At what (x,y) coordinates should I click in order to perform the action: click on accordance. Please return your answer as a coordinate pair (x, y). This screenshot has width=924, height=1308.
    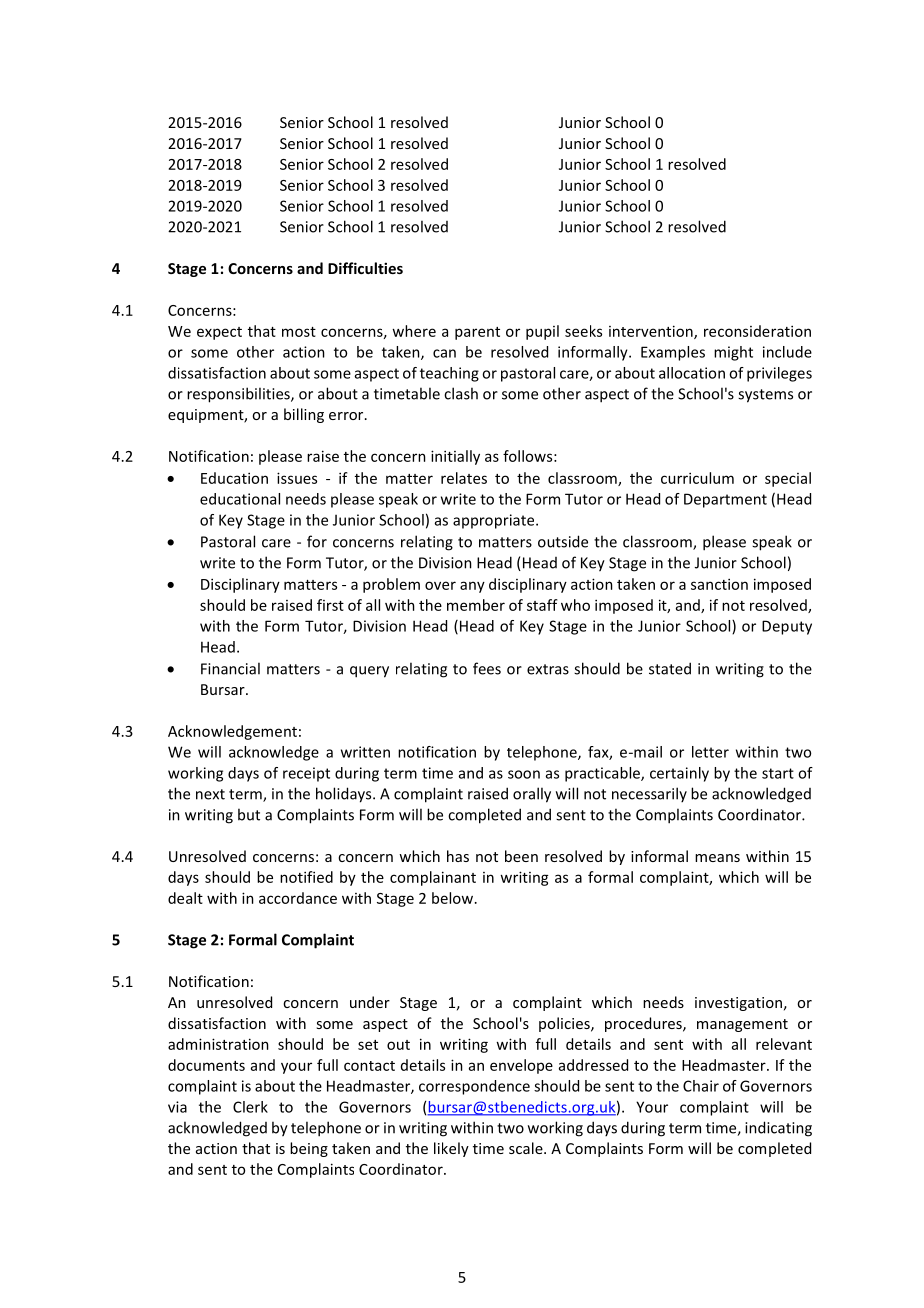
    Looking at the image, I should click on (298, 898).
